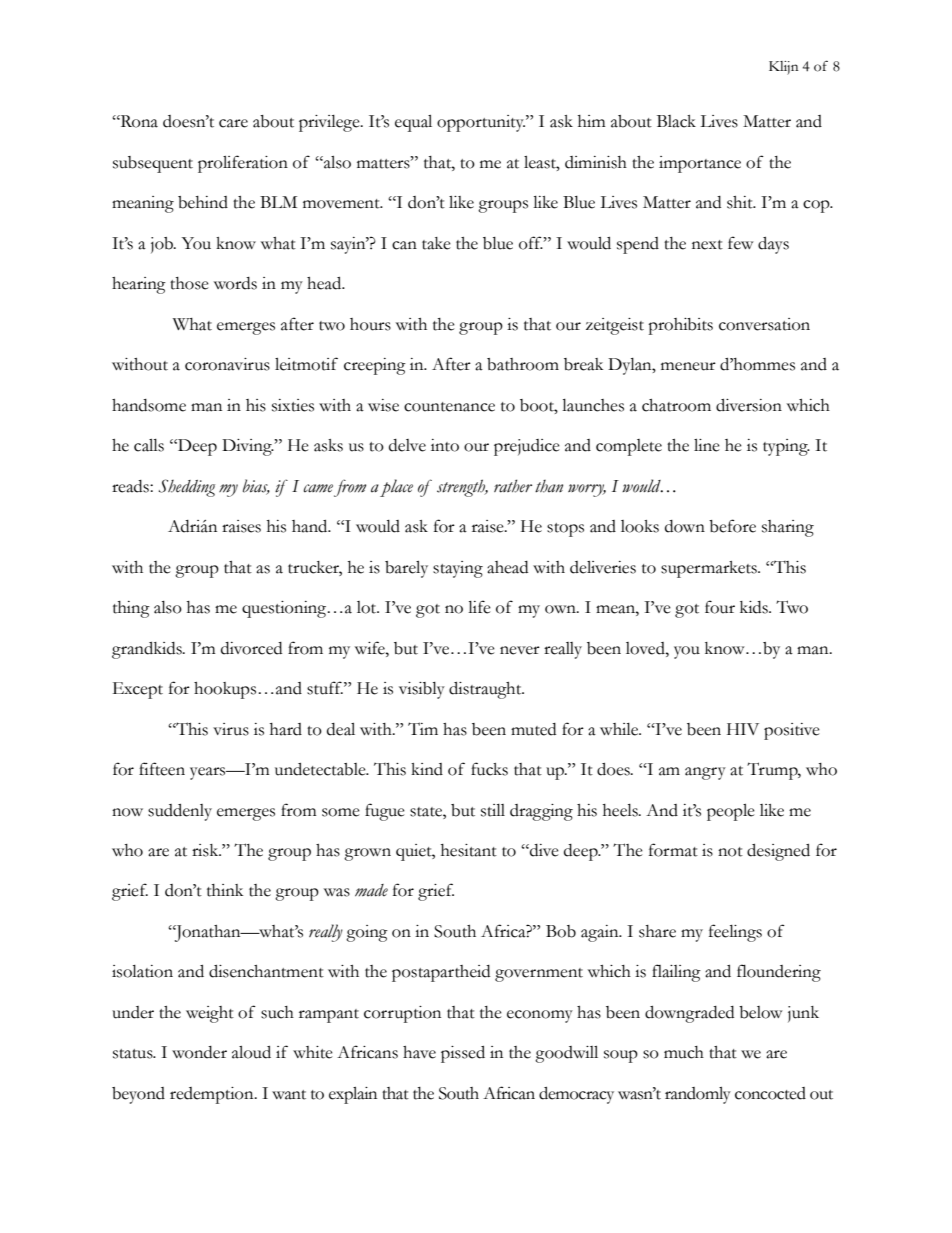  What do you see at coordinates (427, 769) in the page?
I see `kind` at bounding box center [427, 769].
